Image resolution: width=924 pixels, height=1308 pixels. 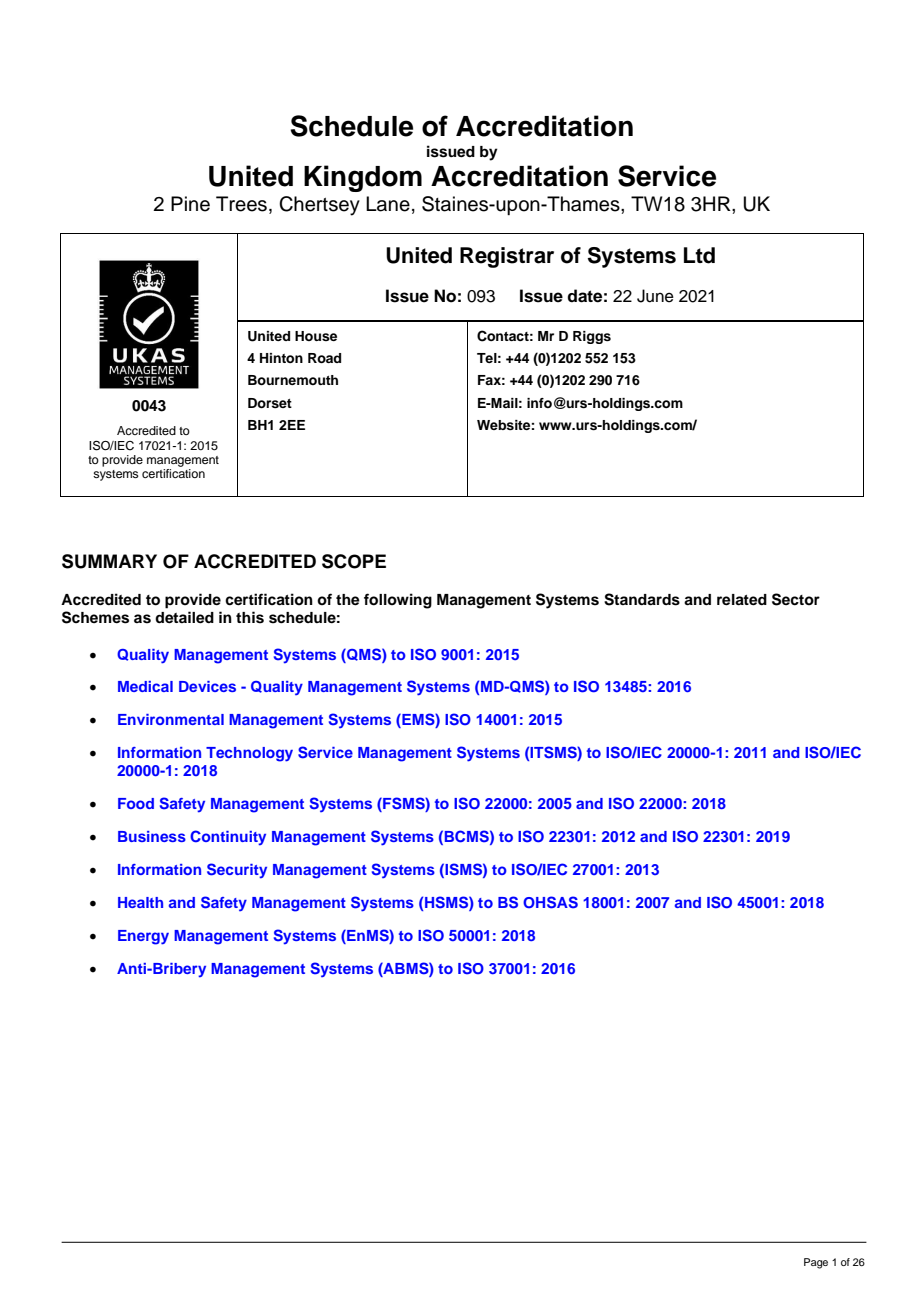 What do you see at coordinates (699, 255) in the image?
I see `Ltd` at bounding box center [699, 255].
